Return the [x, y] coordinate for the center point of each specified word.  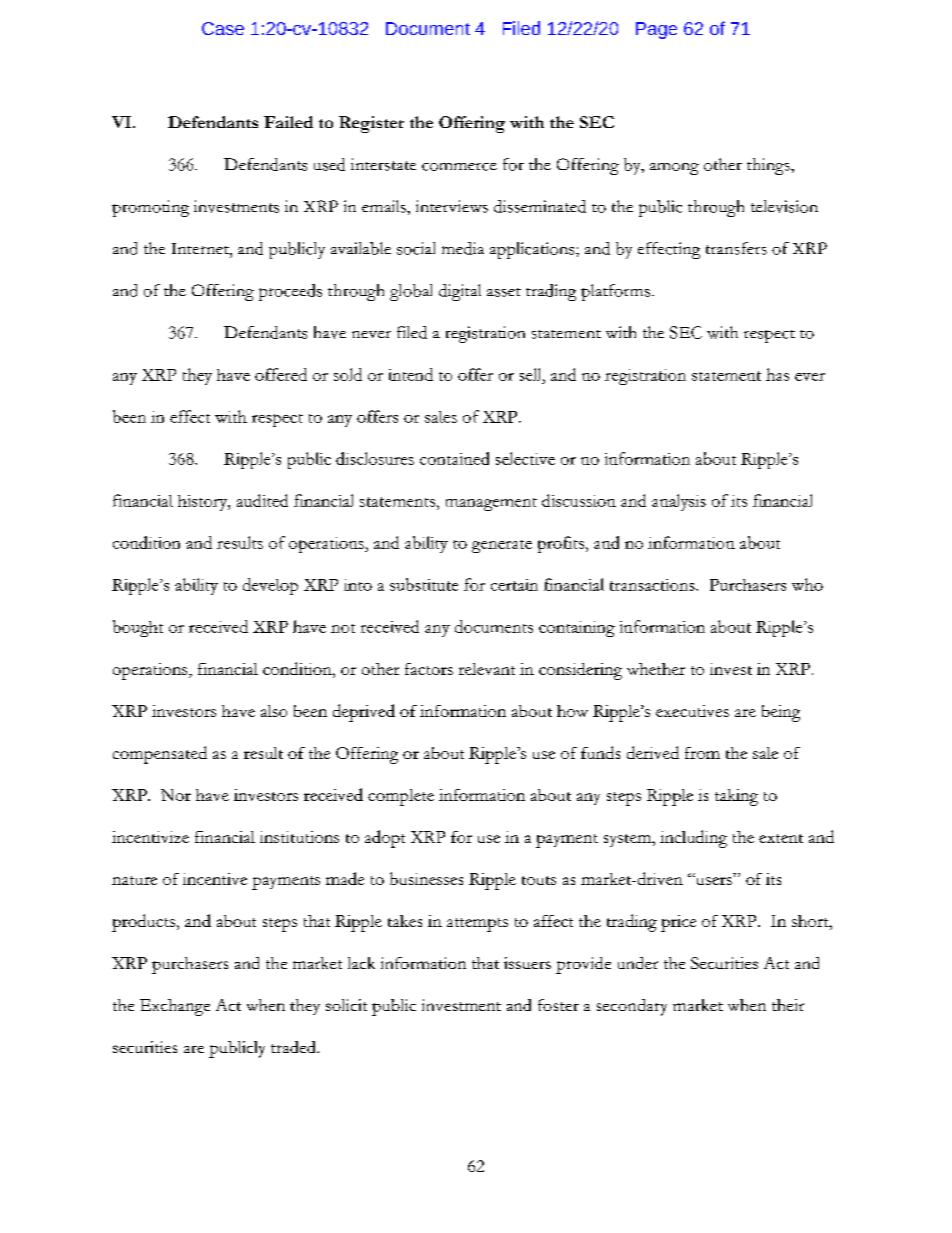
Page [656, 30]
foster [558, 1005]
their [788, 1005]
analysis [679, 502]
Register [371, 124]
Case [223, 28]
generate [502, 546]
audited [262, 500]
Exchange [175, 1007]
